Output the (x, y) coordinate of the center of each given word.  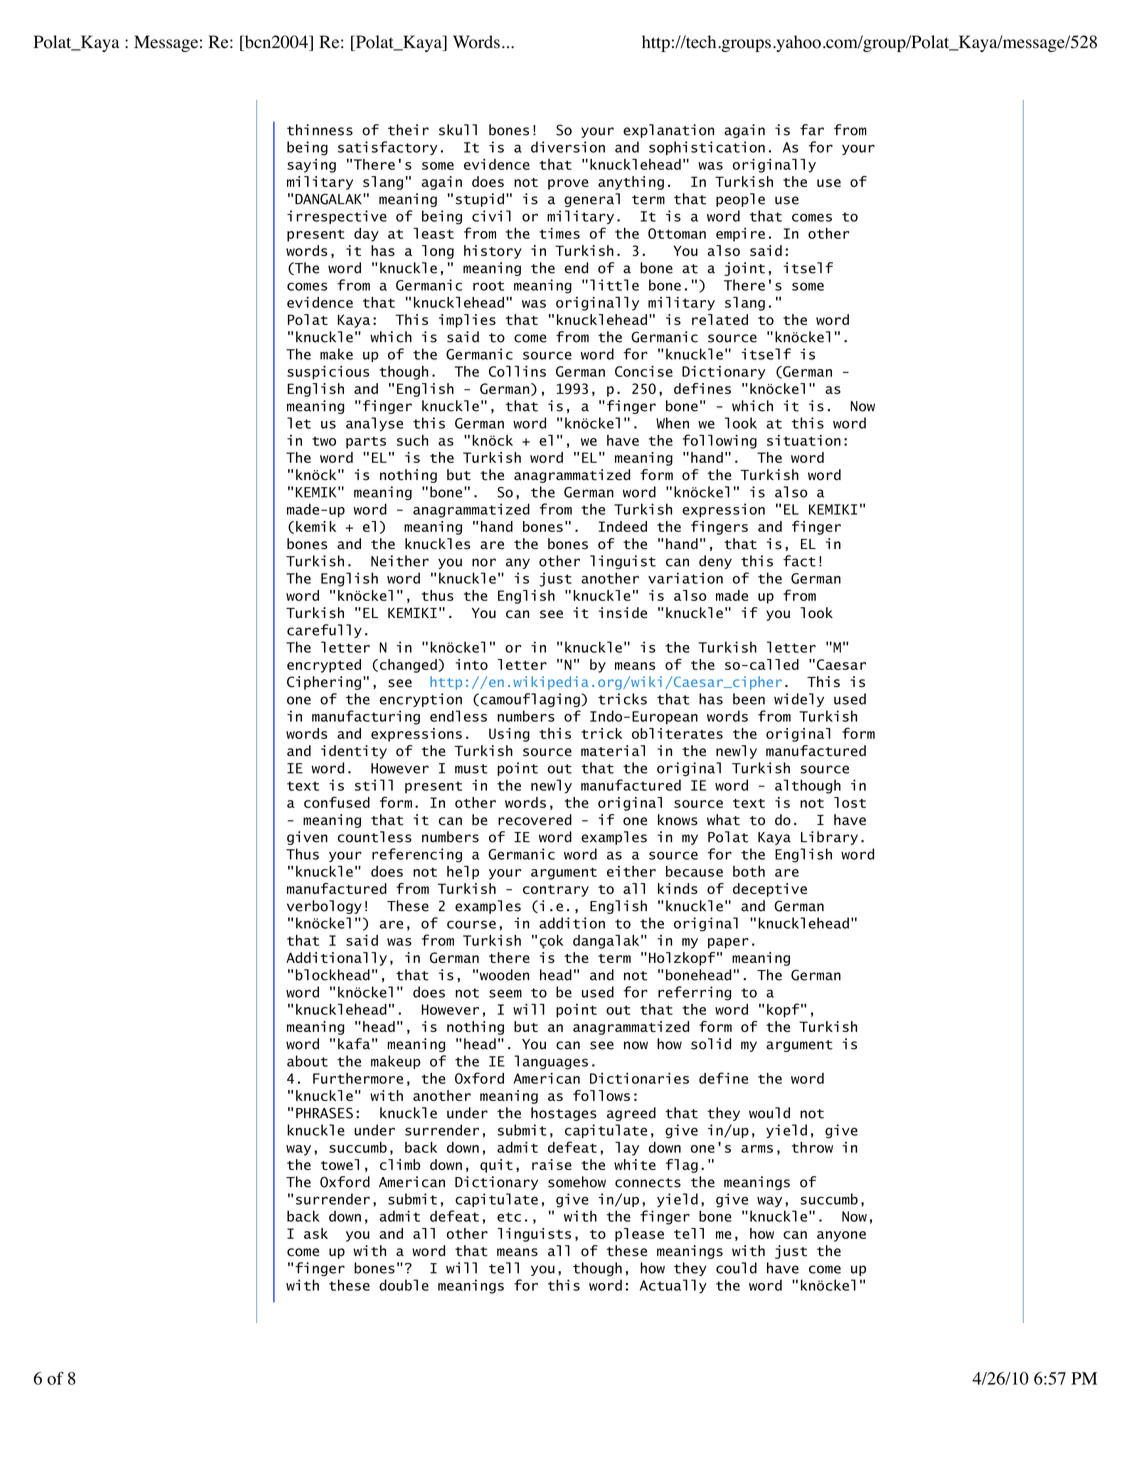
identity (354, 752)
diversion (568, 147)
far (812, 130)
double (404, 1285)
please (639, 1235)
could (736, 1268)
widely (799, 700)
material (613, 751)
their (408, 130)
